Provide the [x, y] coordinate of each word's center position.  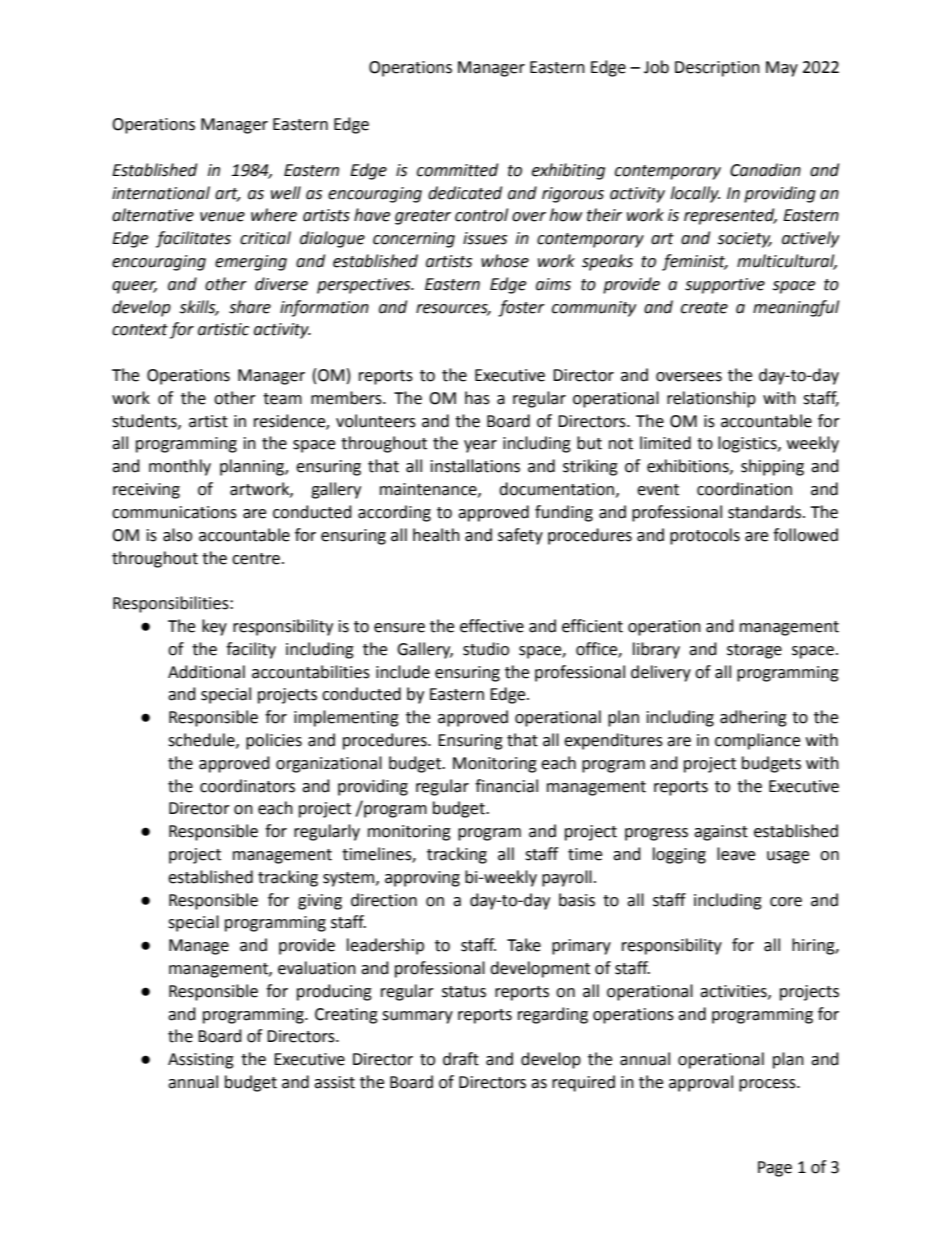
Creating [346, 1016]
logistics [748, 444]
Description [717, 69]
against [721, 833]
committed [457, 170]
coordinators [247, 786]
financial [506, 786]
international [161, 193]
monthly [180, 467]
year [480, 446]
